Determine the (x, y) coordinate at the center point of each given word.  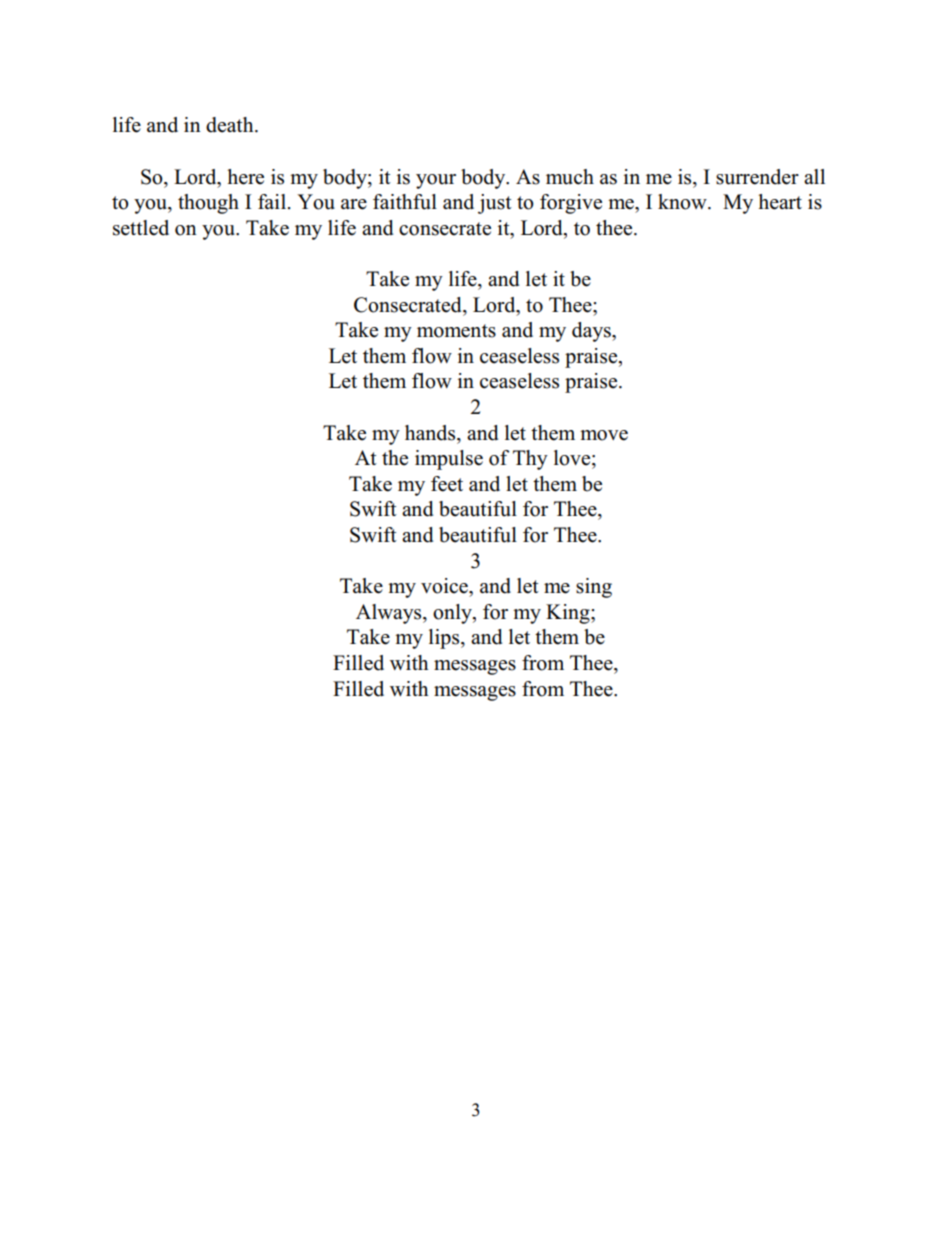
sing (594, 588)
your (436, 181)
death (231, 125)
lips (445, 639)
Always (390, 614)
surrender (757, 177)
